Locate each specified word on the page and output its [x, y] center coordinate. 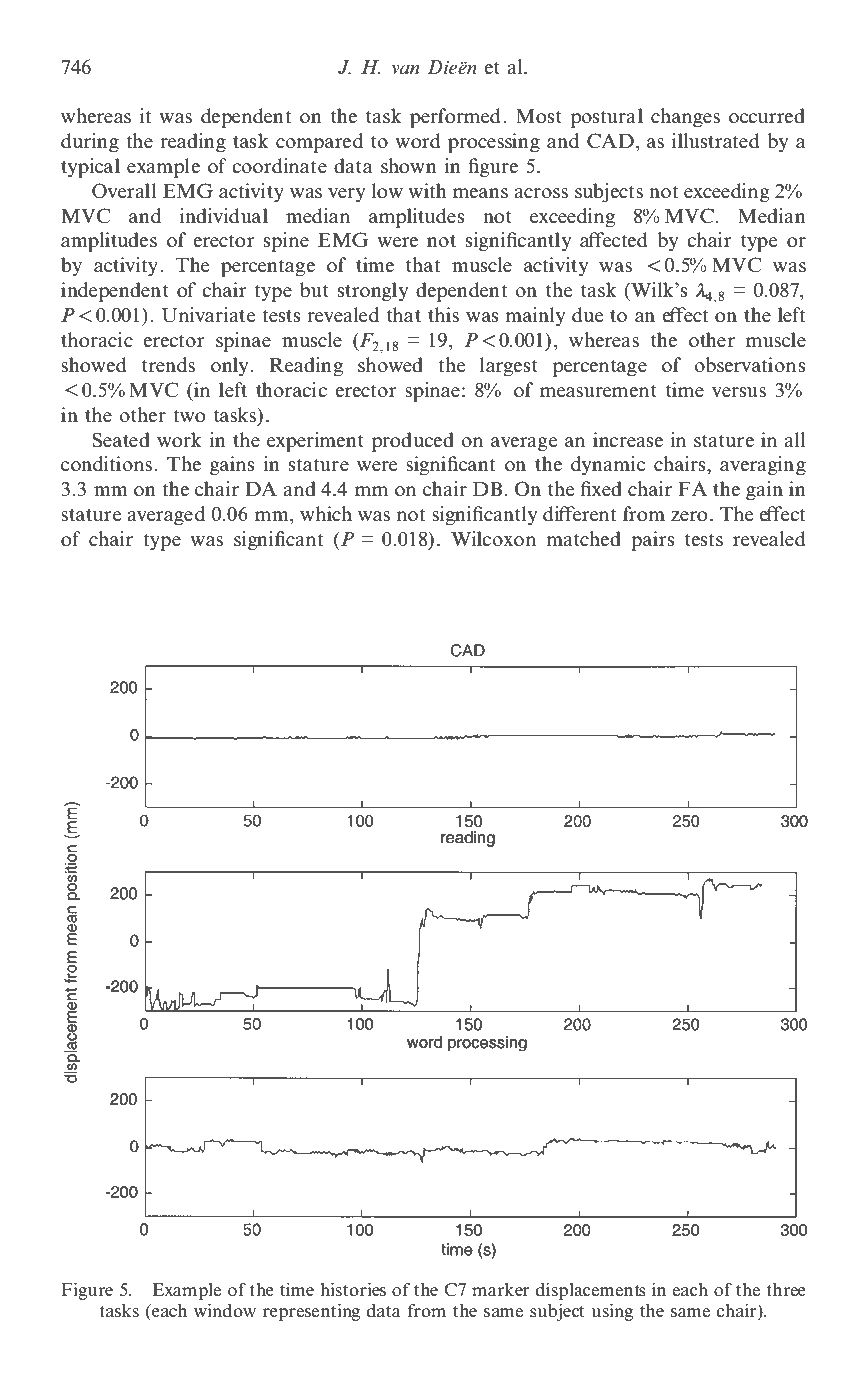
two [189, 415]
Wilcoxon [493, 538]
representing [311, 1312]
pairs [653, 541]
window [225, 1310]
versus [739, 392]
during [90, 143]
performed [455, 118]
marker [501, 1290]
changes [685, 118]
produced [413, 442]
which [326, 513]
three [786, 1290]
